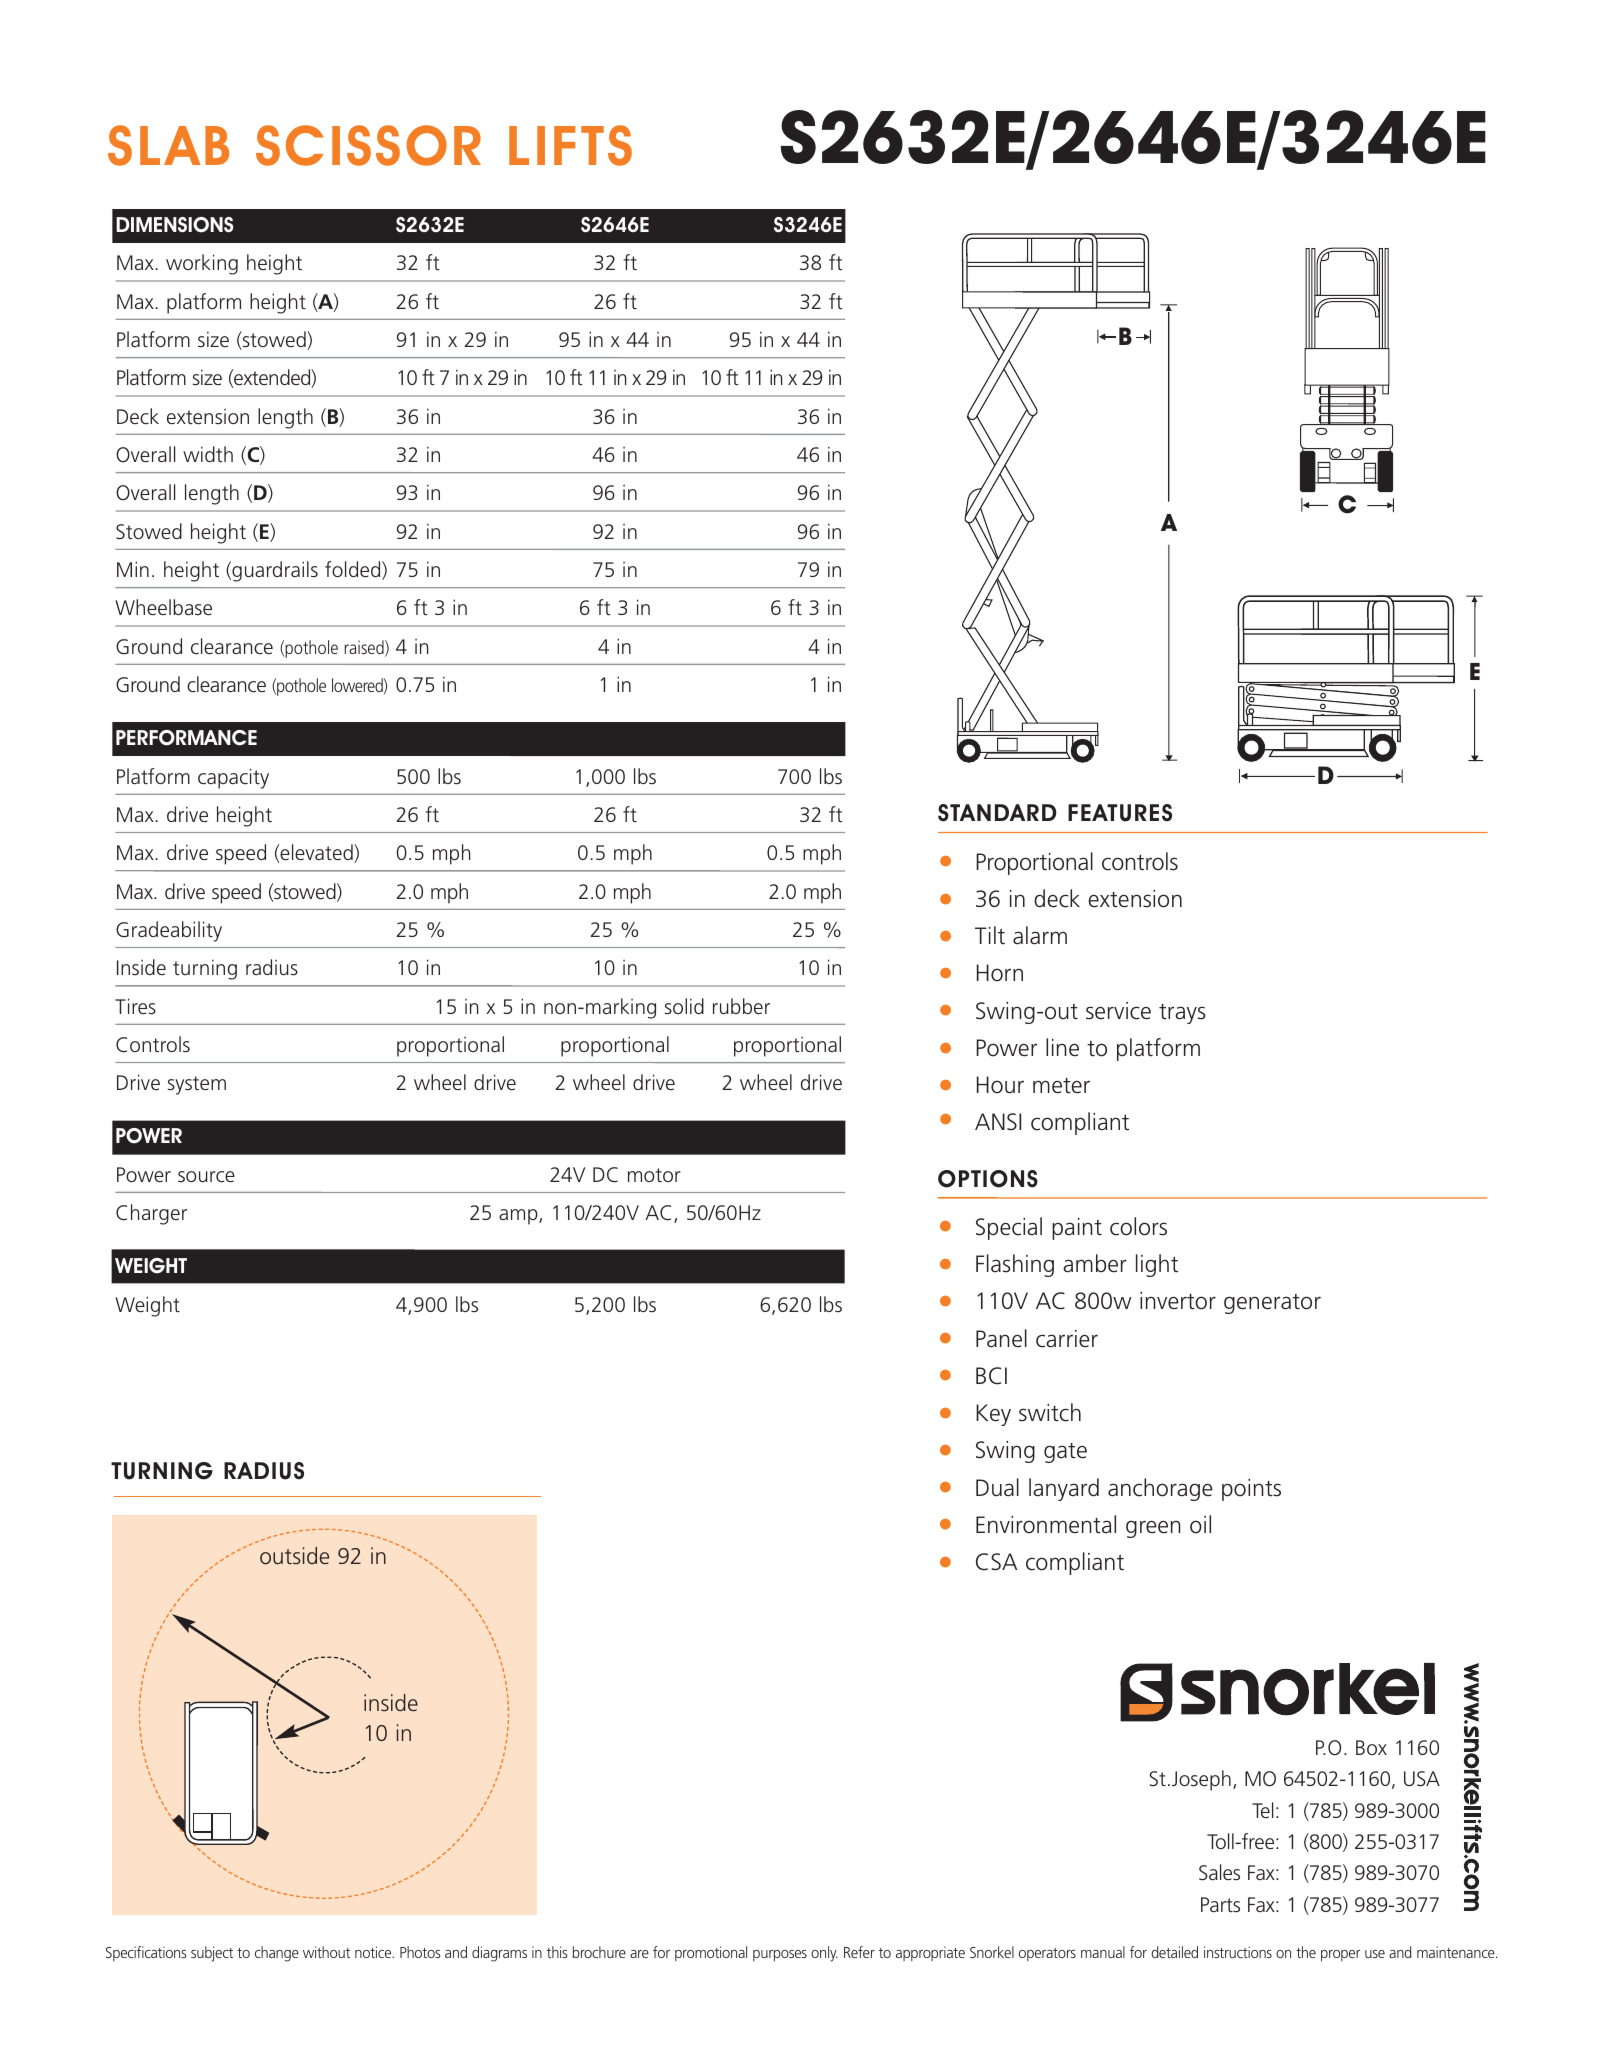 Image resolution: width=1600 pixels, height=2070 pixels. What do you see at coordinates (741, 1006) in the document?
I see `rubber` at bounding box center [741, 1006].
